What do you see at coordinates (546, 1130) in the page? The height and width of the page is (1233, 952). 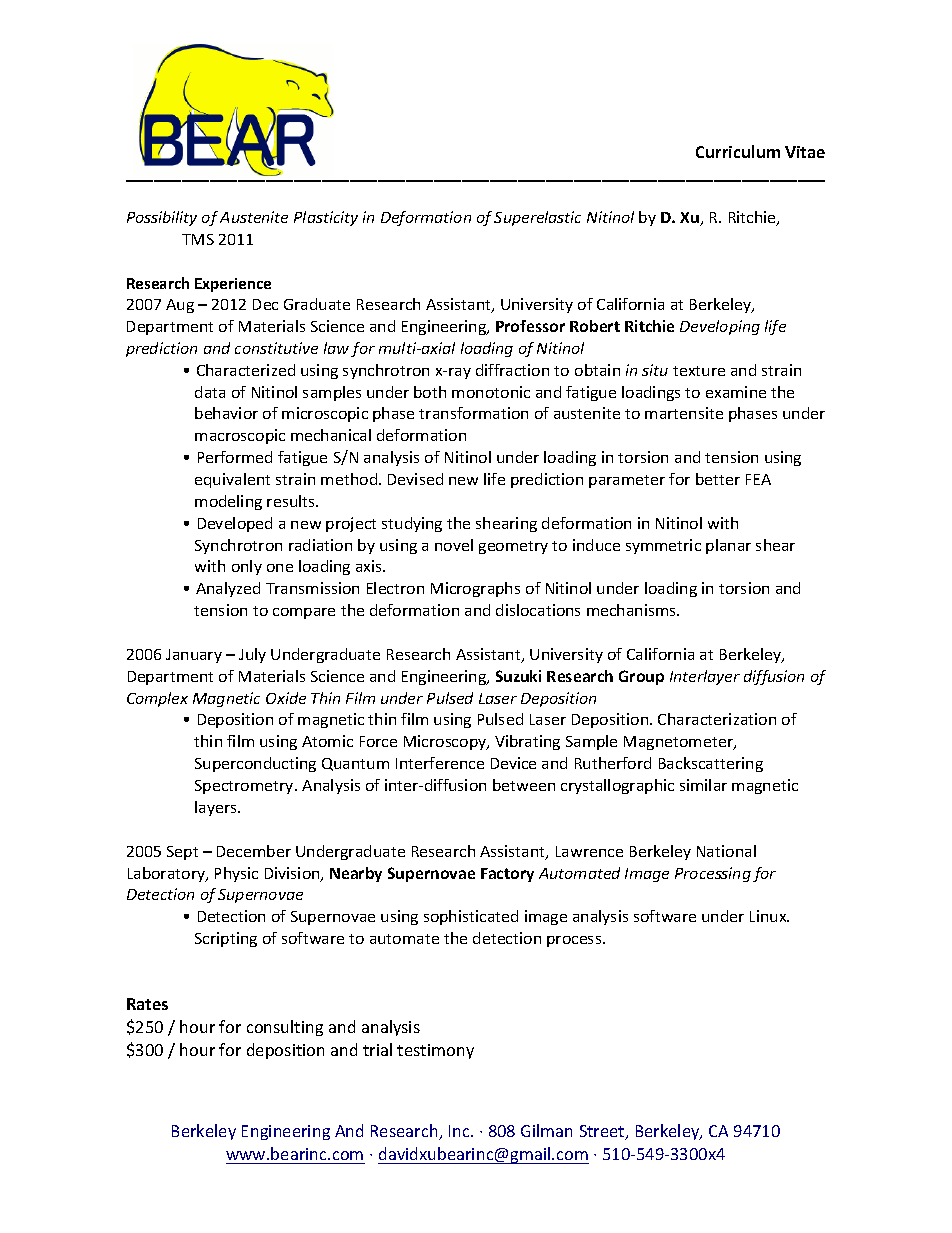 I see `Gilman` at bounding box center [546, 1130].
